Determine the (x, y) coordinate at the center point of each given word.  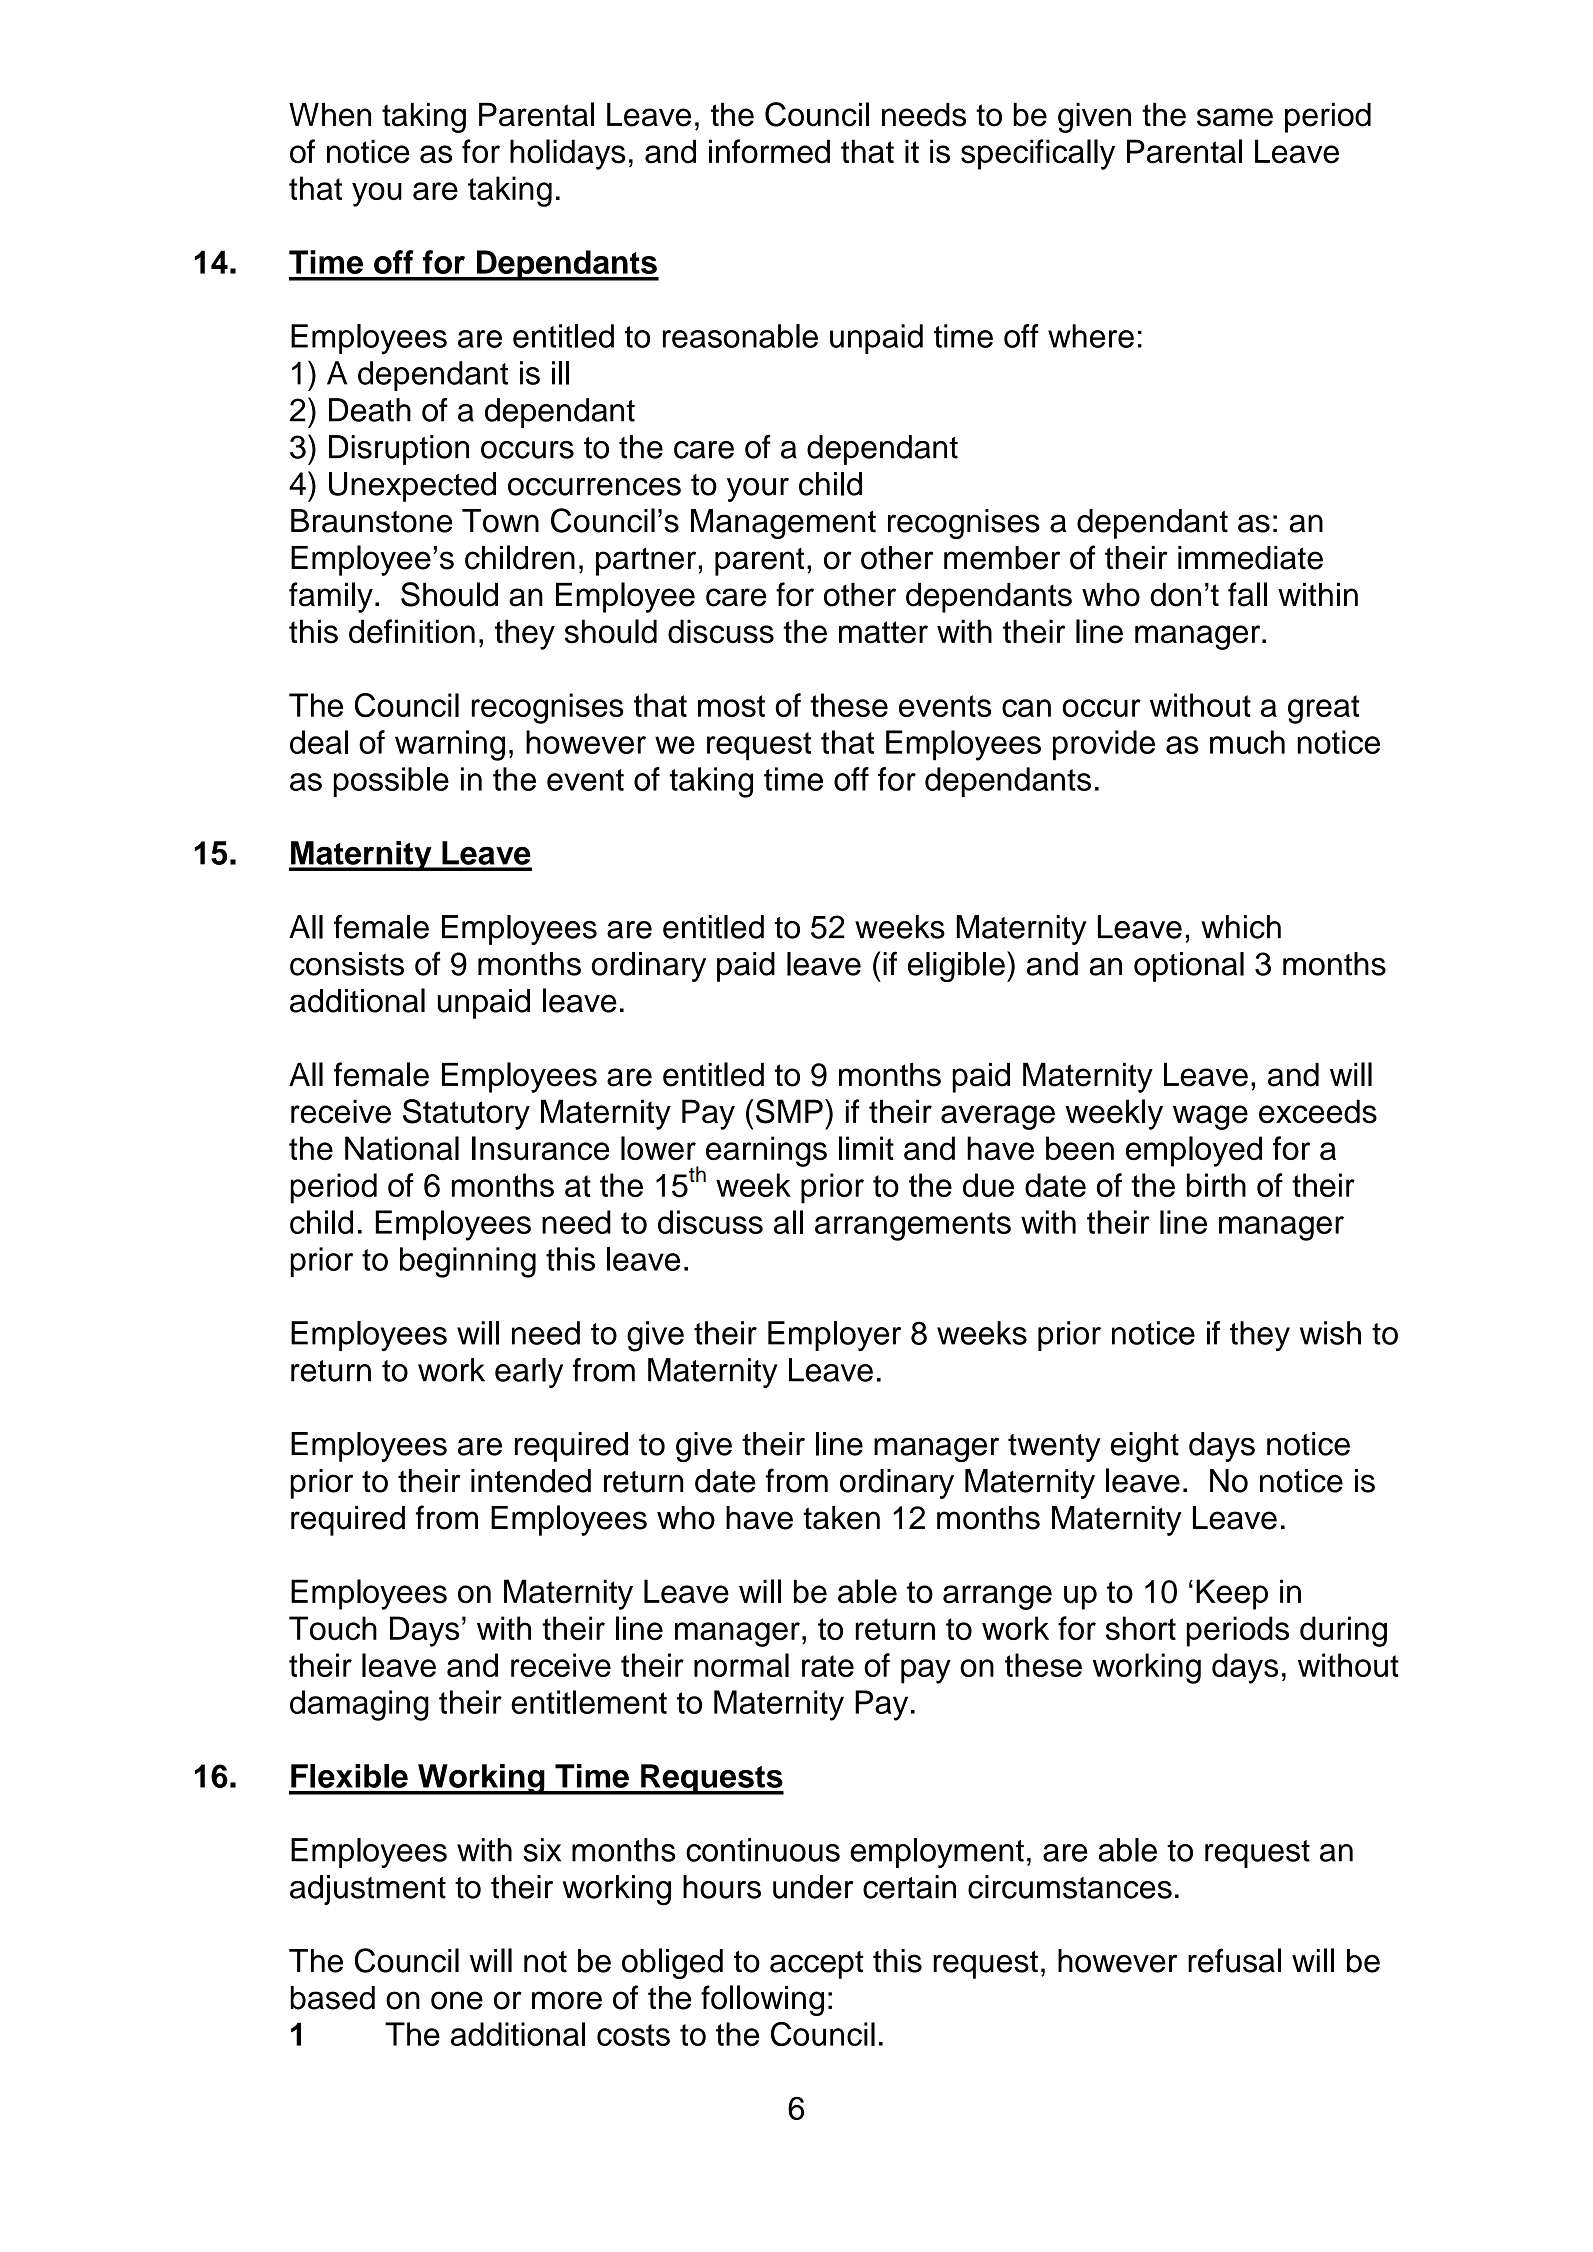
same (1235, 117)
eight (1144, 1447)
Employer (834, 1336)
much (1247, 742)
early (529, 1373)
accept (816, 1965)
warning (450, 745)
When (330, 114)
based (332, 1998)
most (731, 706)
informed (769, 151)
